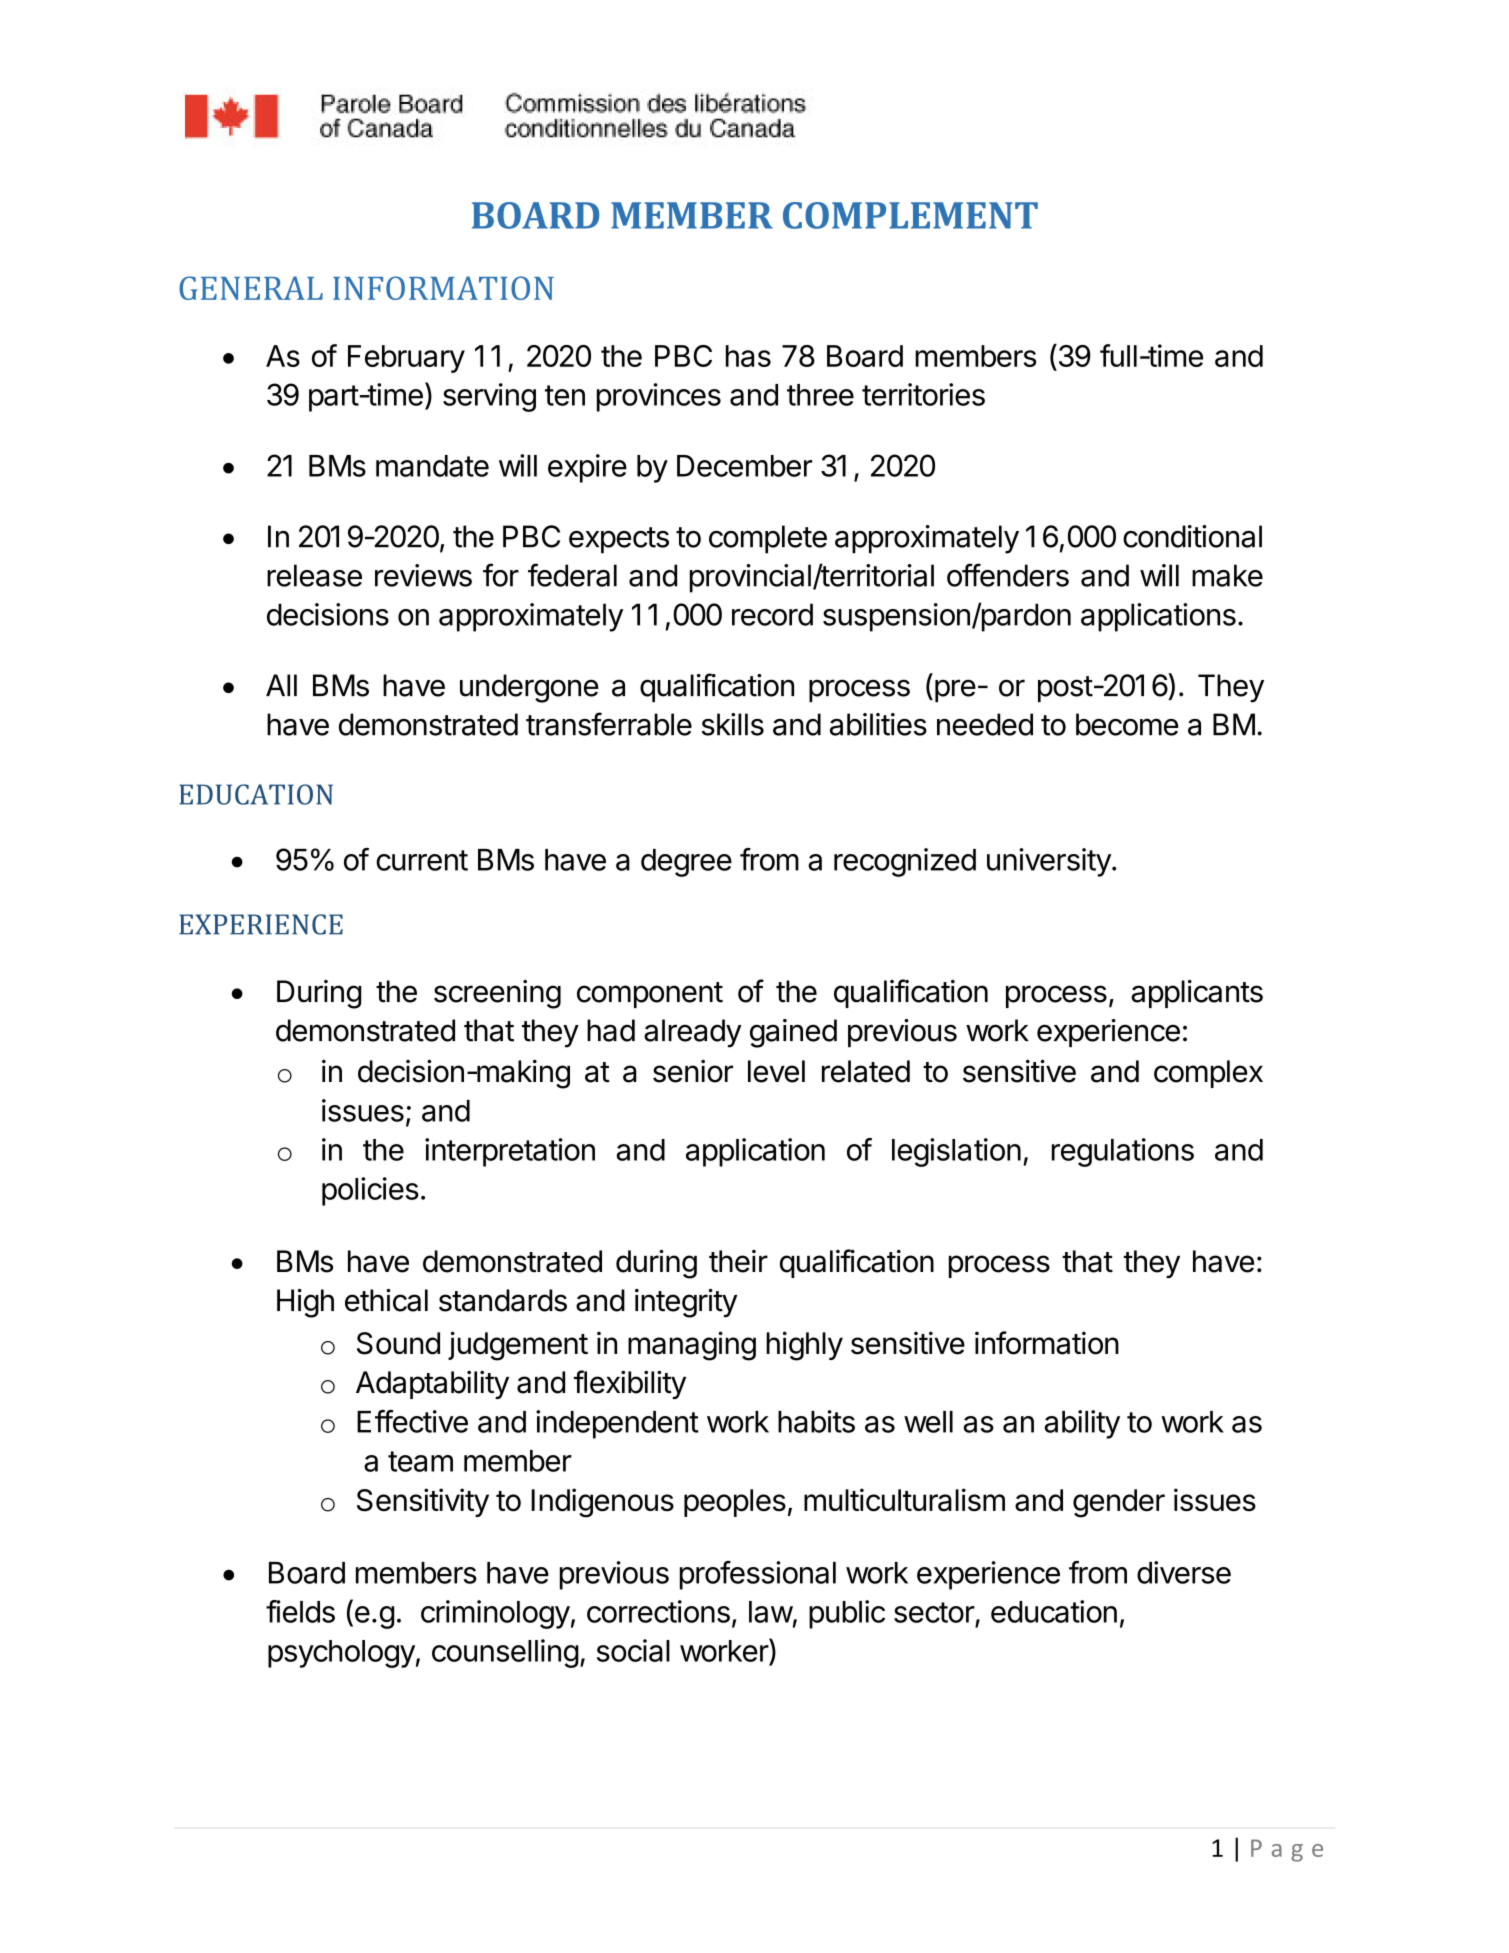 The height and width of the image is (1953, 1509). I want to click on law, so click(771, 1612).
